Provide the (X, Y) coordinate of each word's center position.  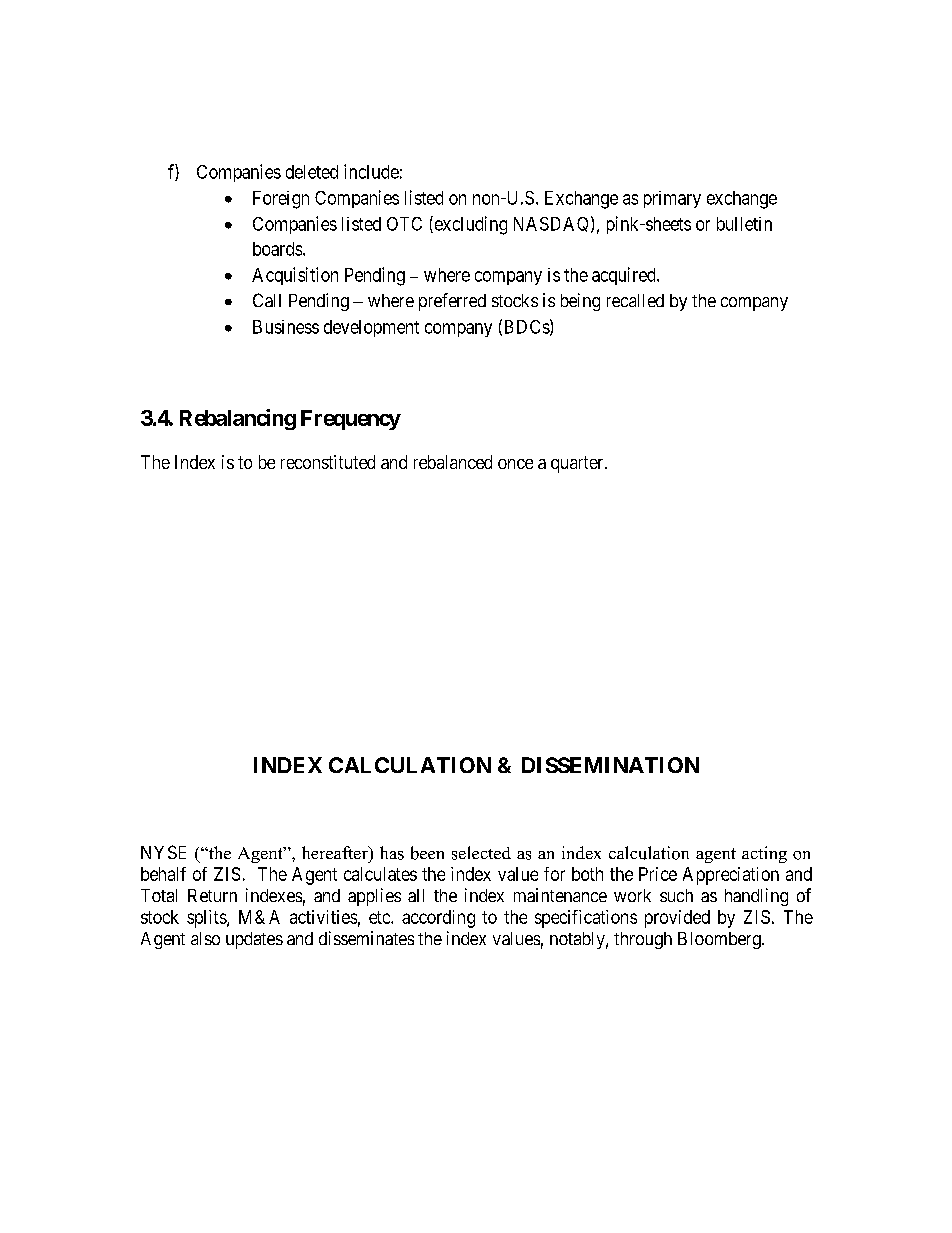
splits (207, 919)
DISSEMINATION (610, 765)
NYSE (163, 852)
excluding (469, 225)
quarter (578, 464)
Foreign (281, 200)
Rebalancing (238, 419)
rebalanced (453, 462)
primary (672, 199)
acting (764, 854)
